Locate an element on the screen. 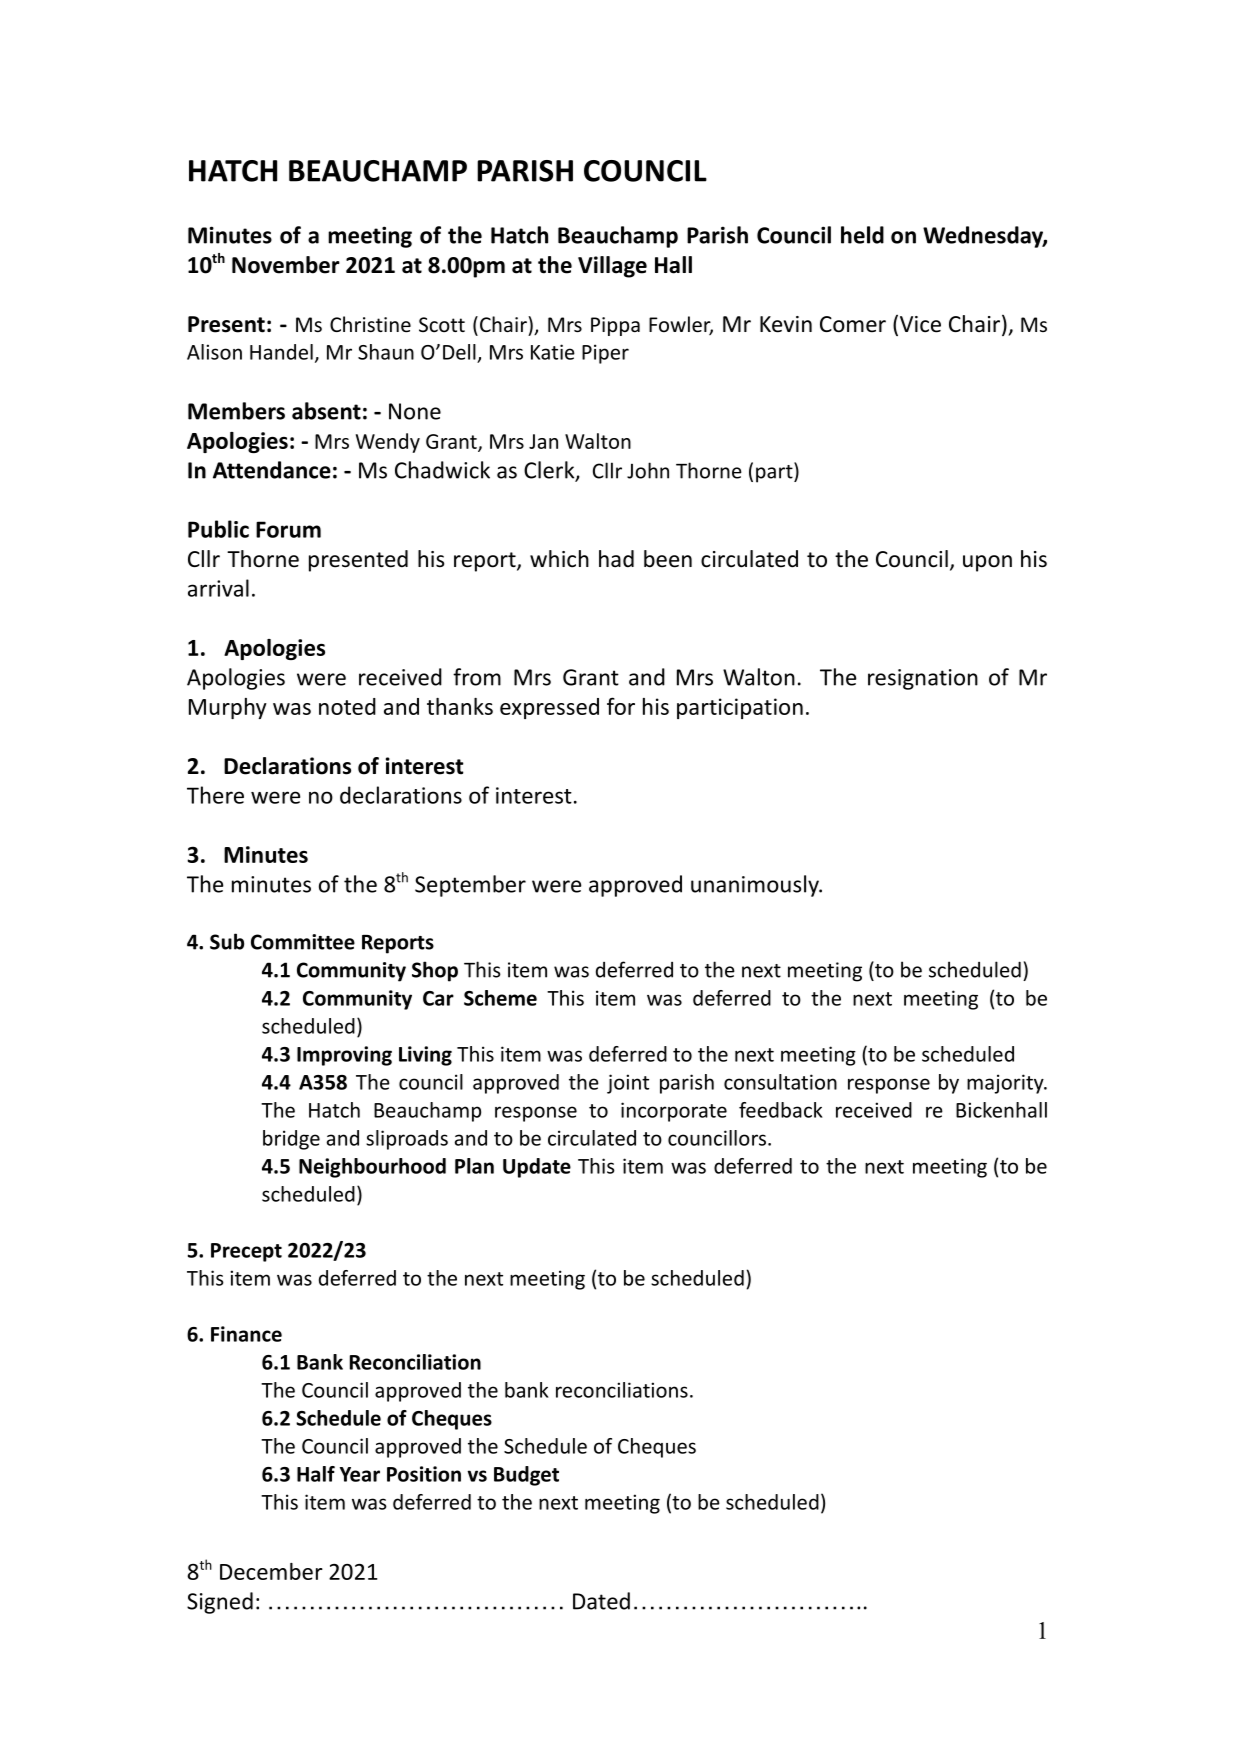 This screenshot has width=1237, height=1747. Committee is located at coordinates (303, 942).
